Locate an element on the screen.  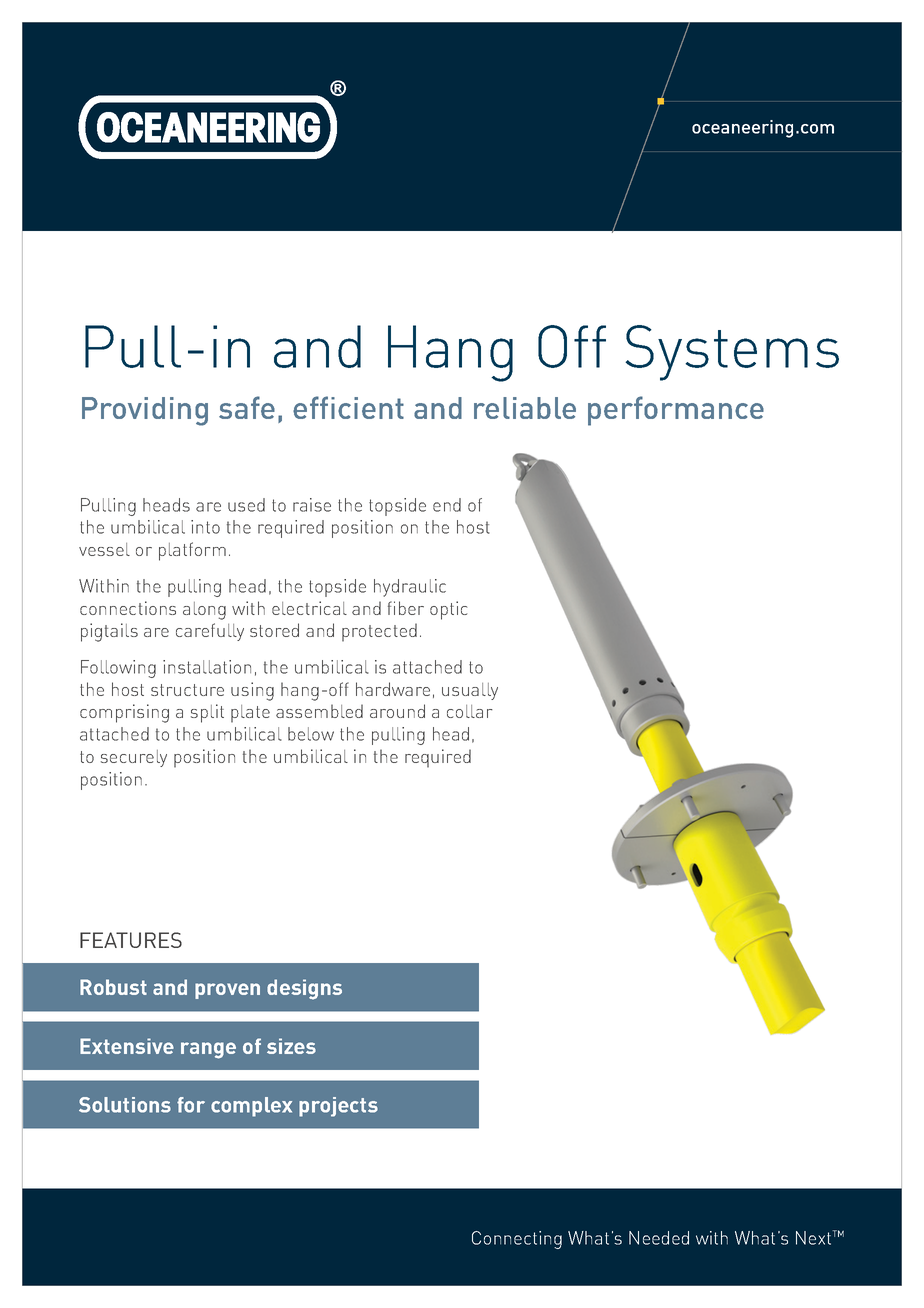
Providing is located at coordinates (145, 411).
